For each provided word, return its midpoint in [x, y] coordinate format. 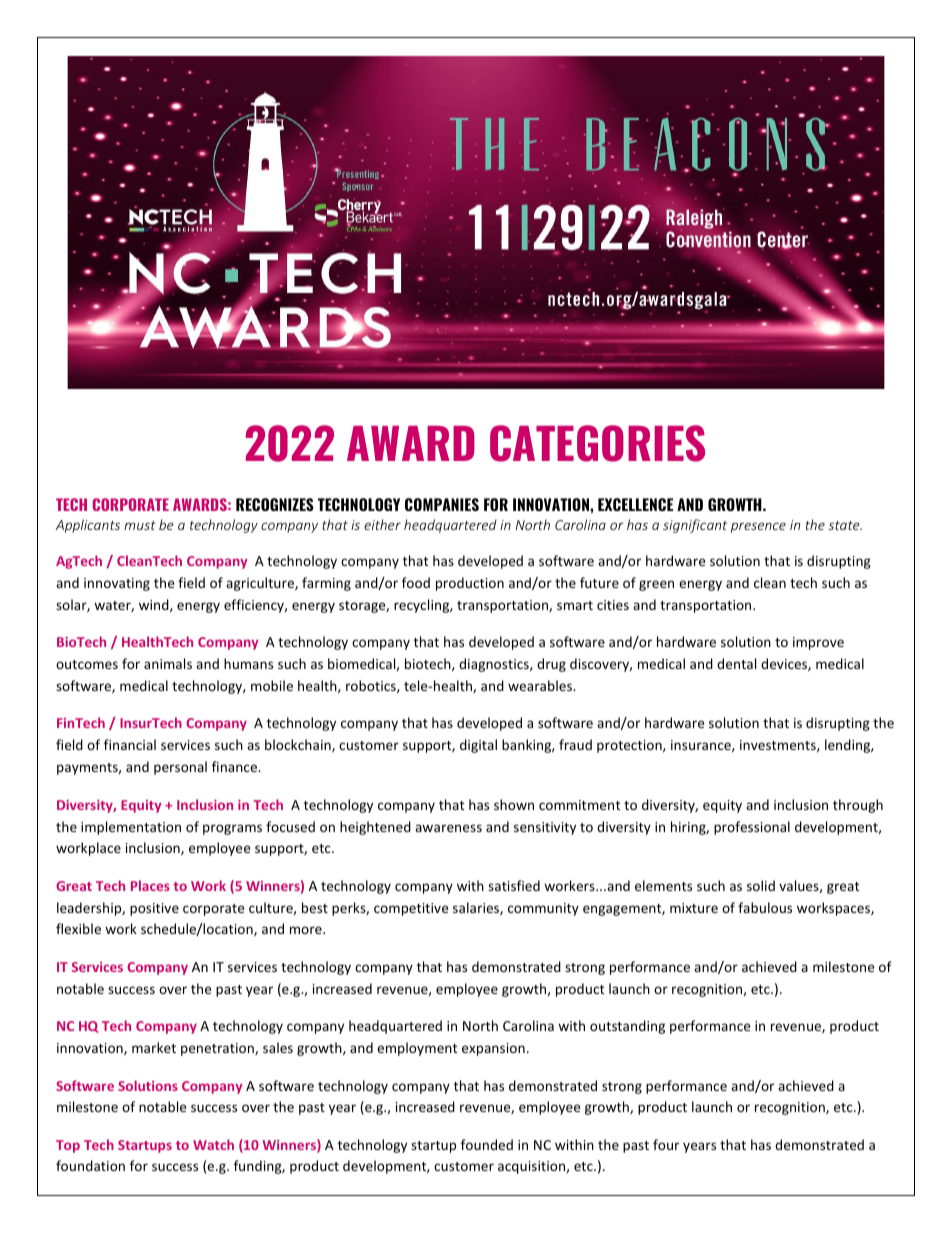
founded [487, 1144]
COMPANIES [442, 504]
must [140, 525]
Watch [213, 1144]
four [666, 1144]
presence [758, 527]
